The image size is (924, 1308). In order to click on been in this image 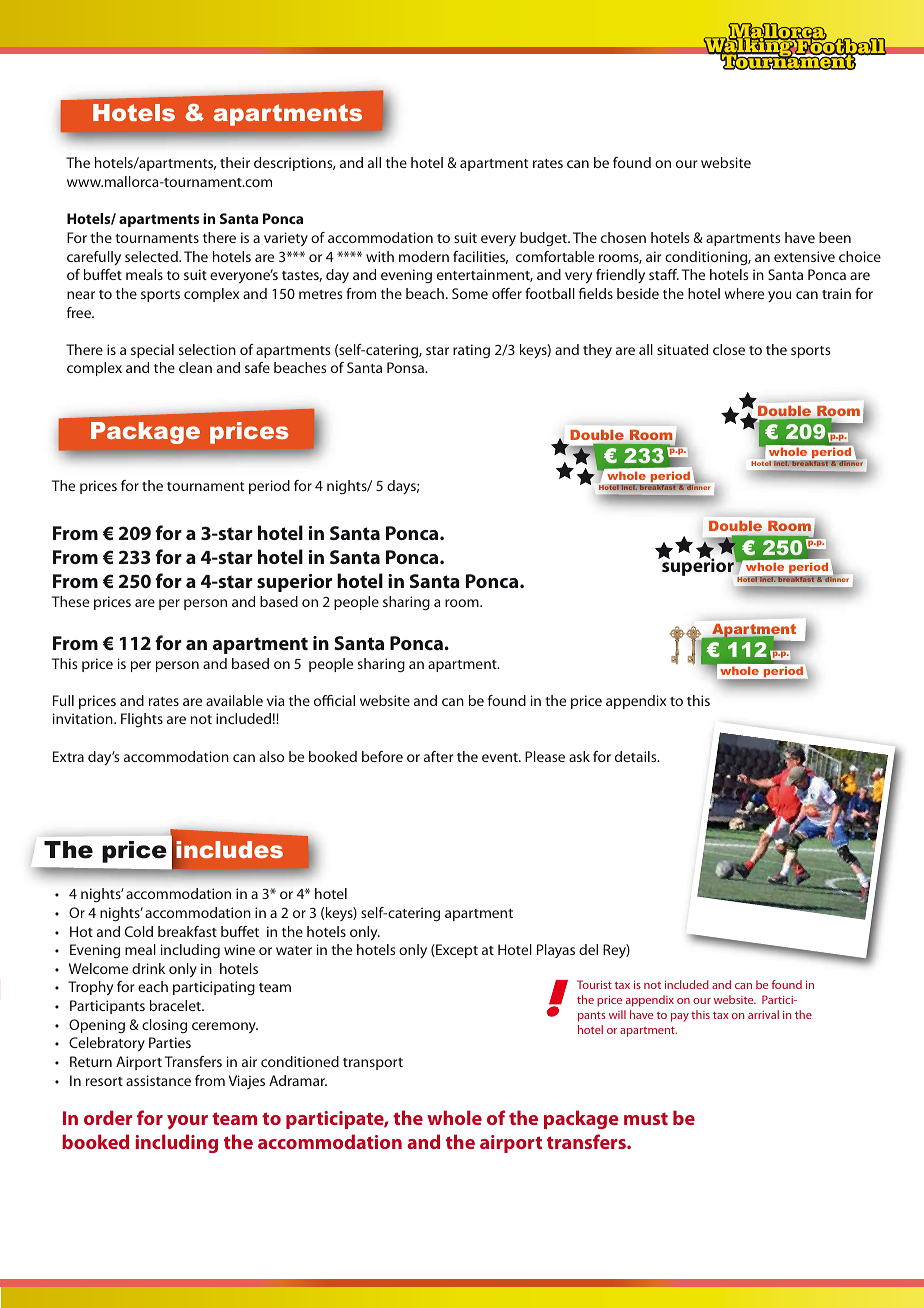, I will do `click(835, 237)`.
